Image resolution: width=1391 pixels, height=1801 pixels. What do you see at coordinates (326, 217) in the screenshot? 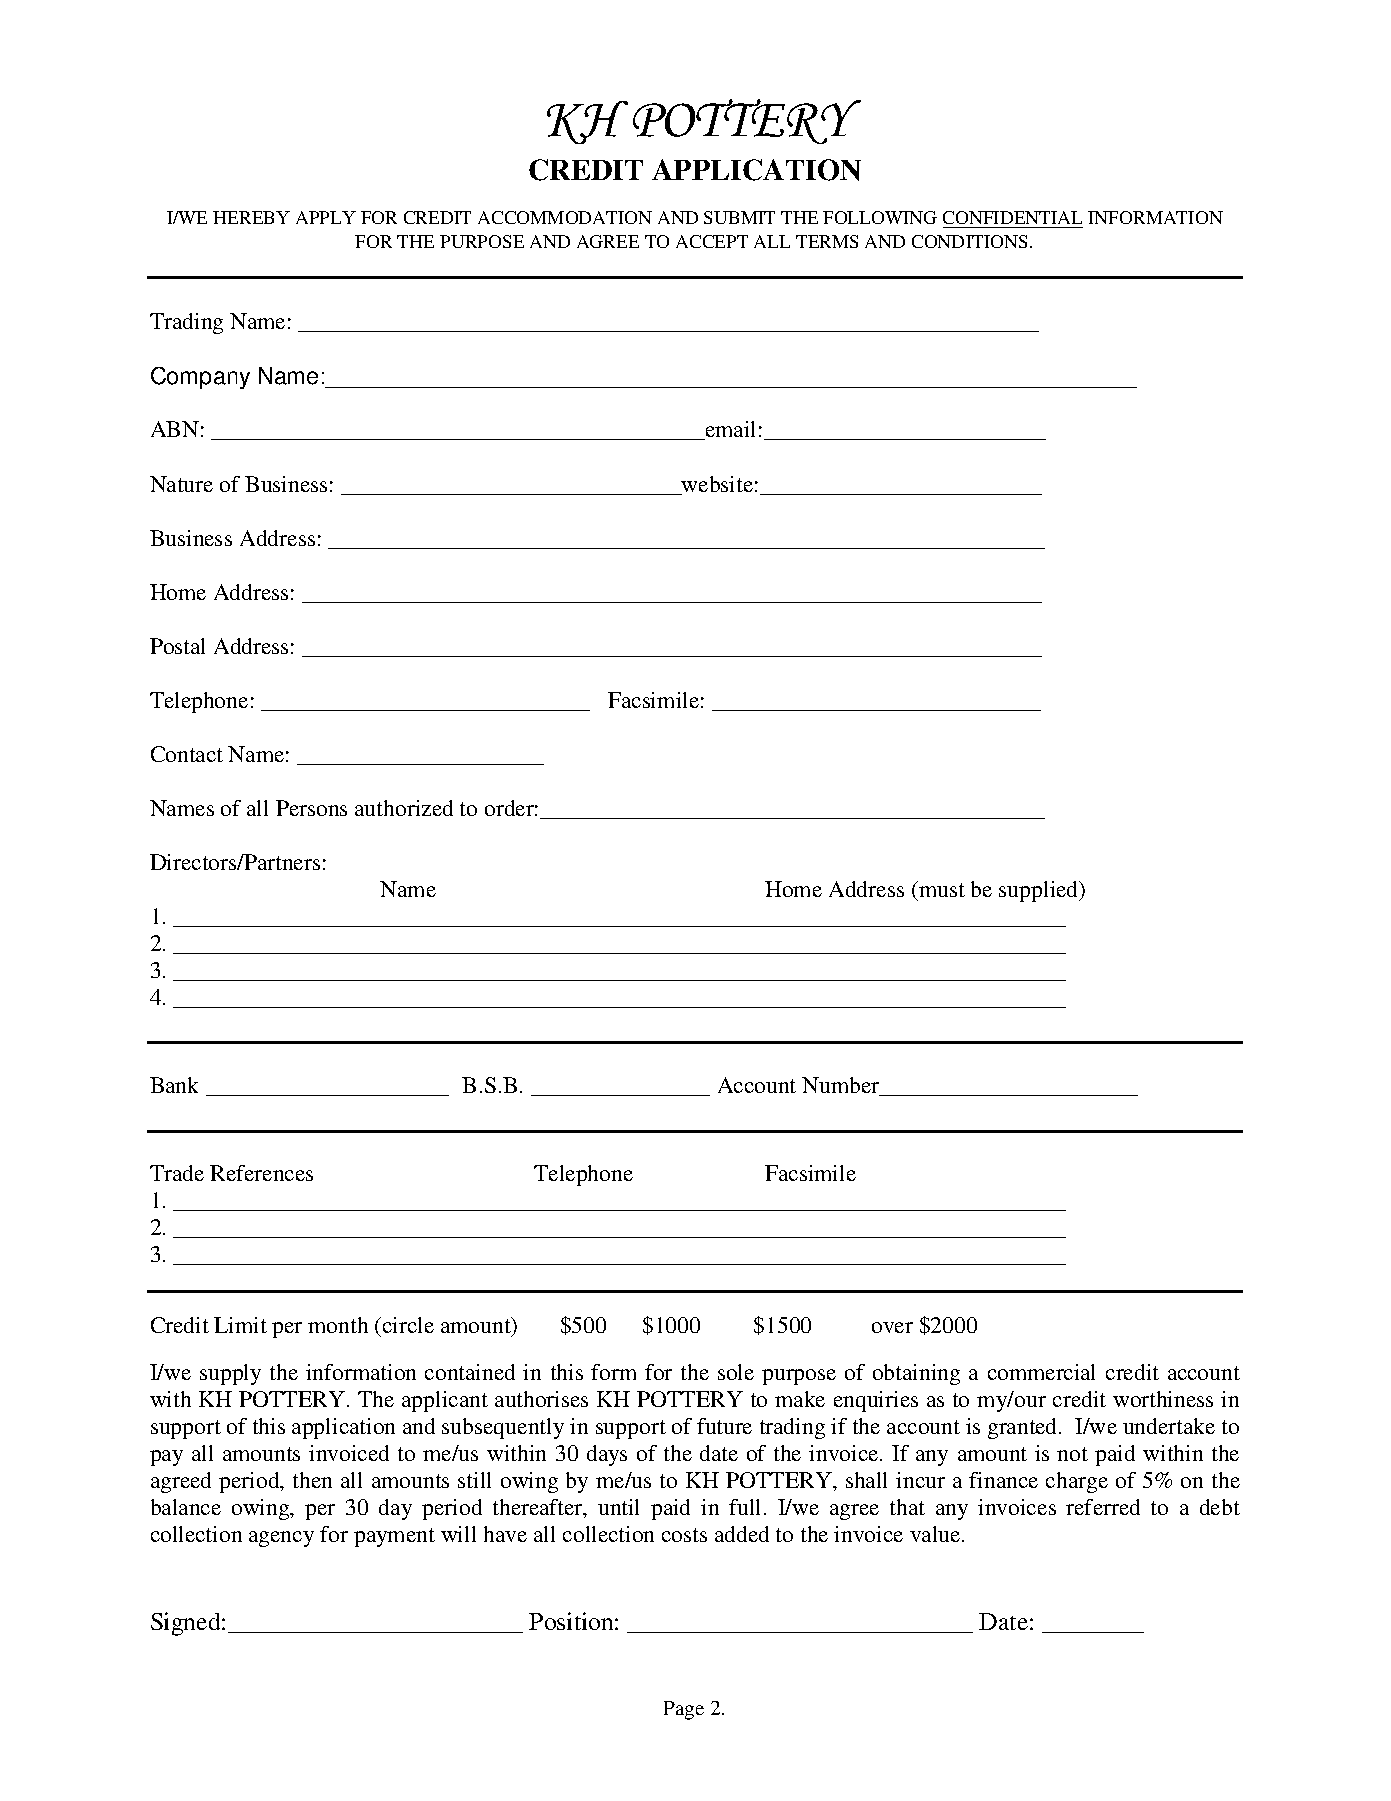
I see `APPLY` at bounding box center [326, 217].
